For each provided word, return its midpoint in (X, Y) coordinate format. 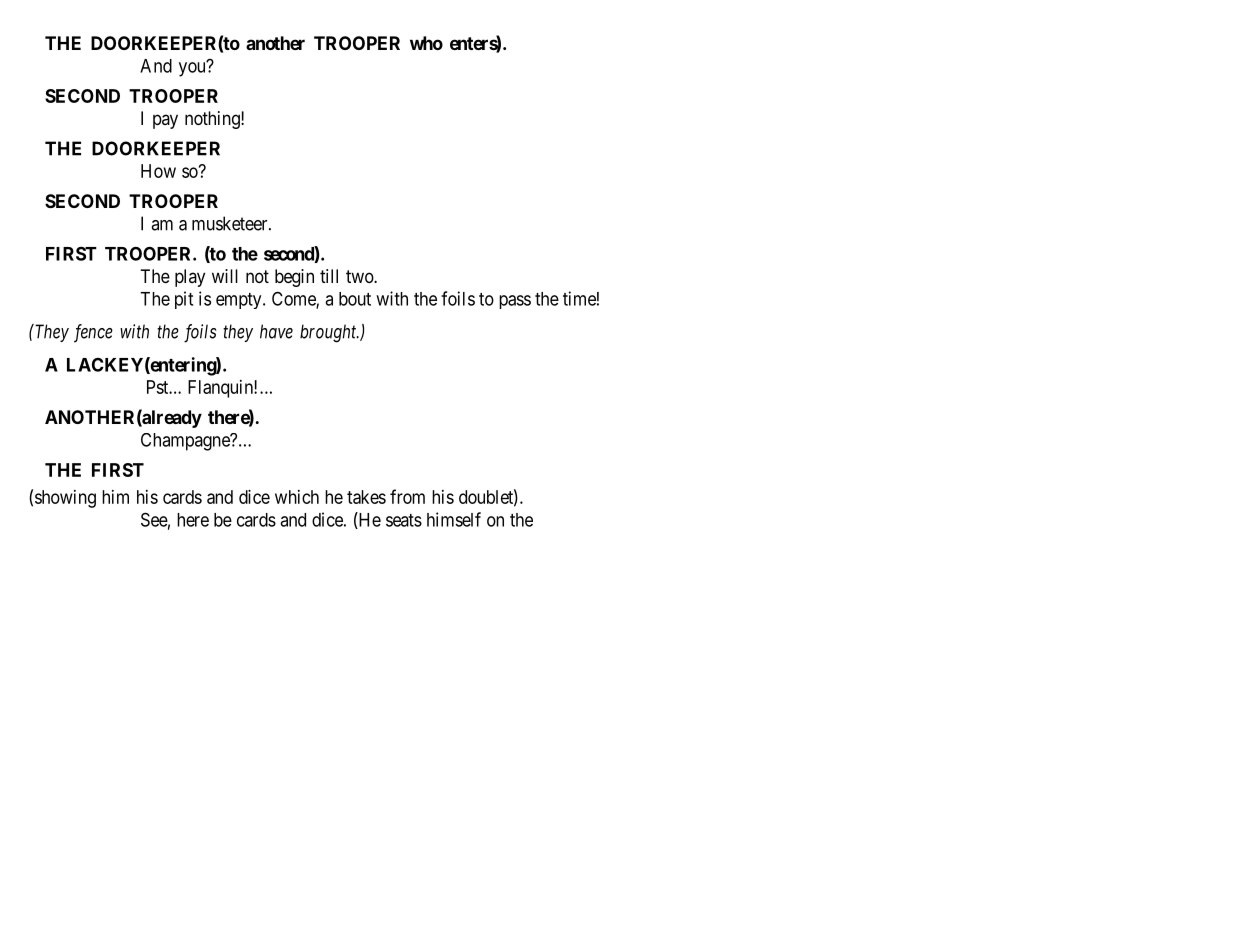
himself (454, 519)
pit (184, 300)
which (297, 497)
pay (165, 121)
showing (65, 499)
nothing (213, 120)
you (193, 69)
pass (515, 302)
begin (294, 278)
